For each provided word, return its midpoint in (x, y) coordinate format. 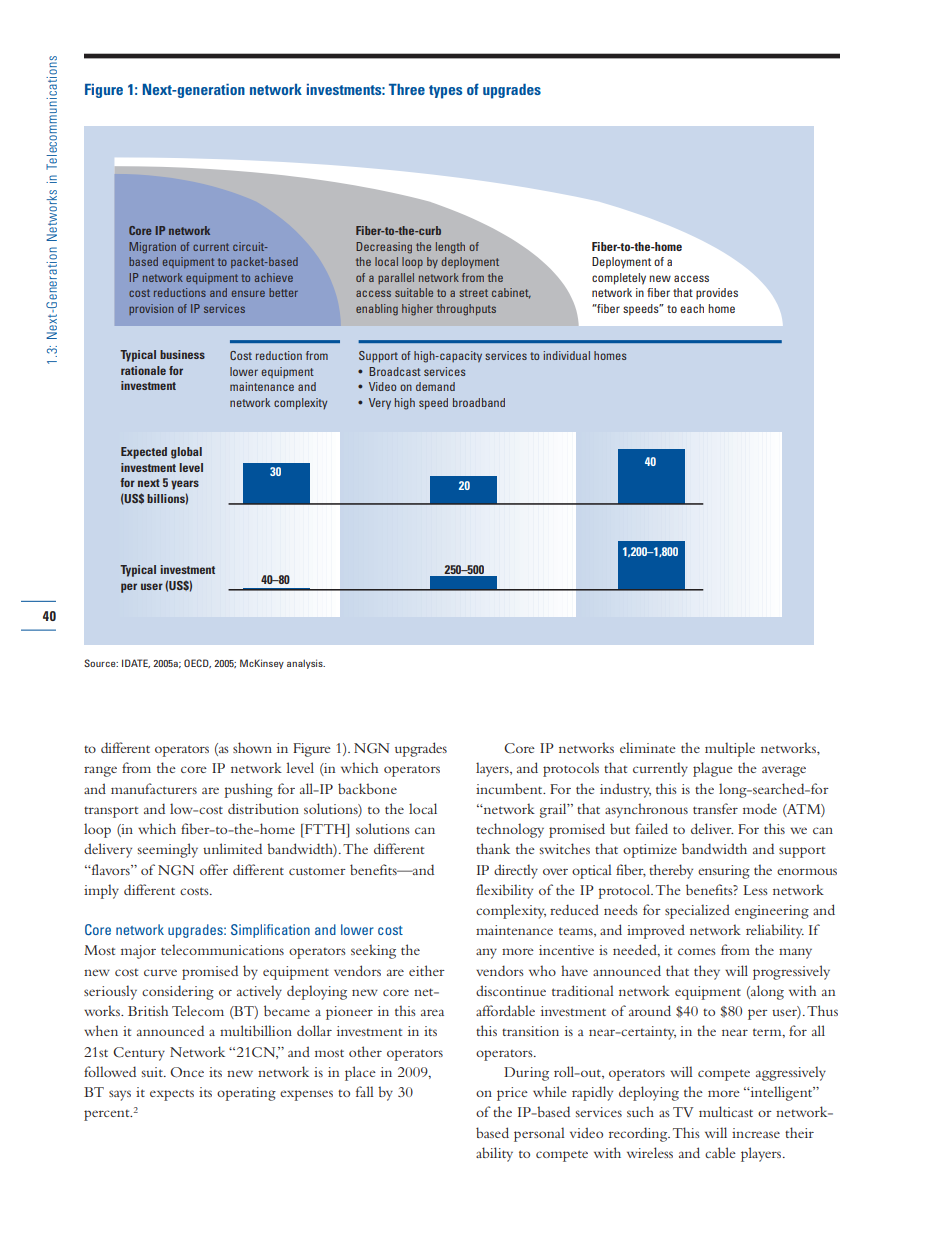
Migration (152, 248)
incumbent (510, 788)
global (186, 453)
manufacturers (154, 788)
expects (172, 1095)
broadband (479, 402)
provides (717, 294)
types (445, 92)
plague (713, 769)
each (692, 308)
